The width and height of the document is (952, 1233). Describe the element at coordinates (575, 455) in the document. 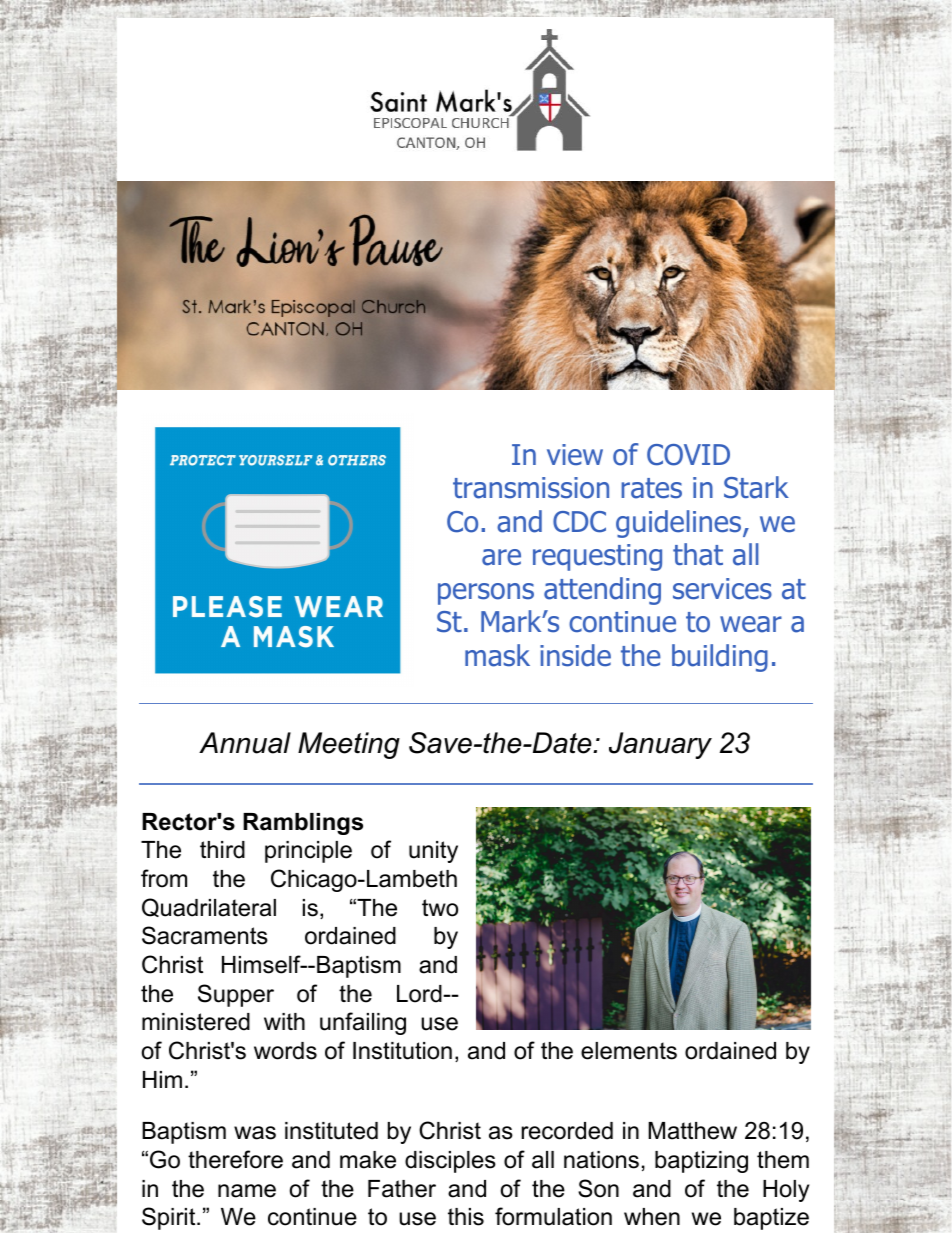

I see `view` at that location.
